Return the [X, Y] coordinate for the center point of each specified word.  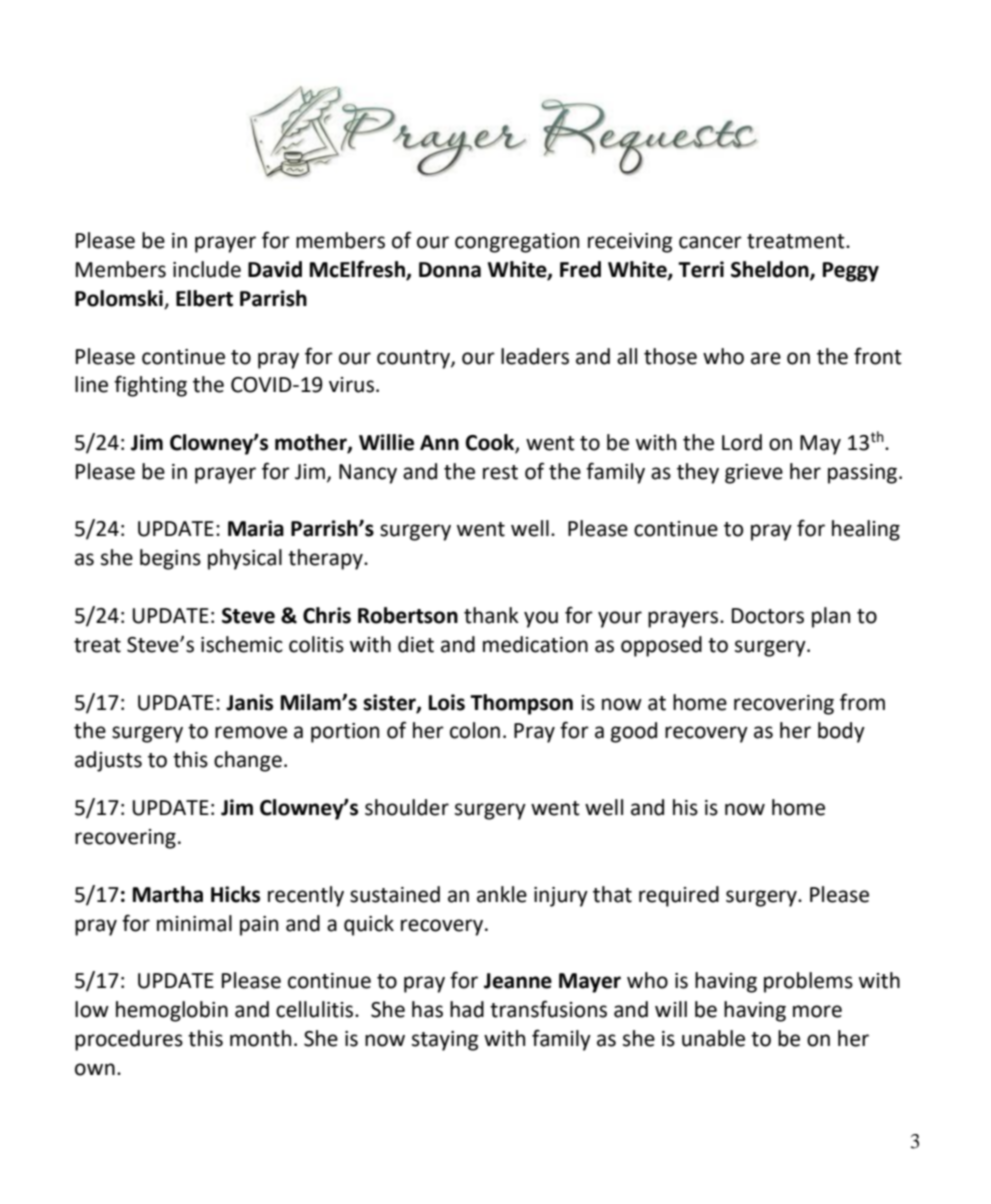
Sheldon [771, 270]
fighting [150, 386]
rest [500, 472]
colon [475, 730]
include [207, 269]
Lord [742, 442]
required [679, 896]
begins [170, 559]
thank [491, 615]
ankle [502, 894]
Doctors [768, 616]
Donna [450, 270]
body [841, 732]
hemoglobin [172, 1011]
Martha [168, 894]
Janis [249, 702]
